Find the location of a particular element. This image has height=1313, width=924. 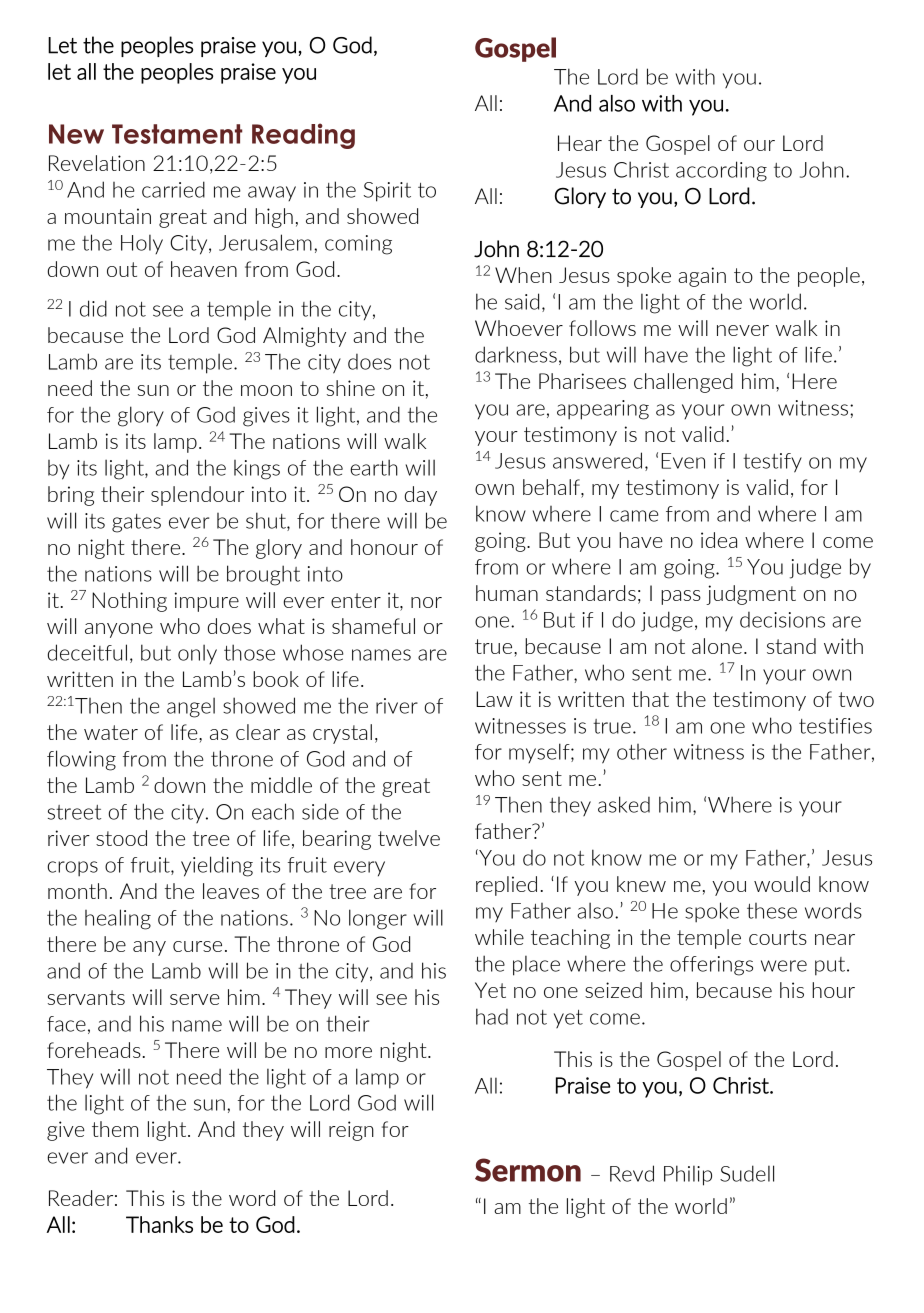

Spirit is located at coordinates (387, 192).
